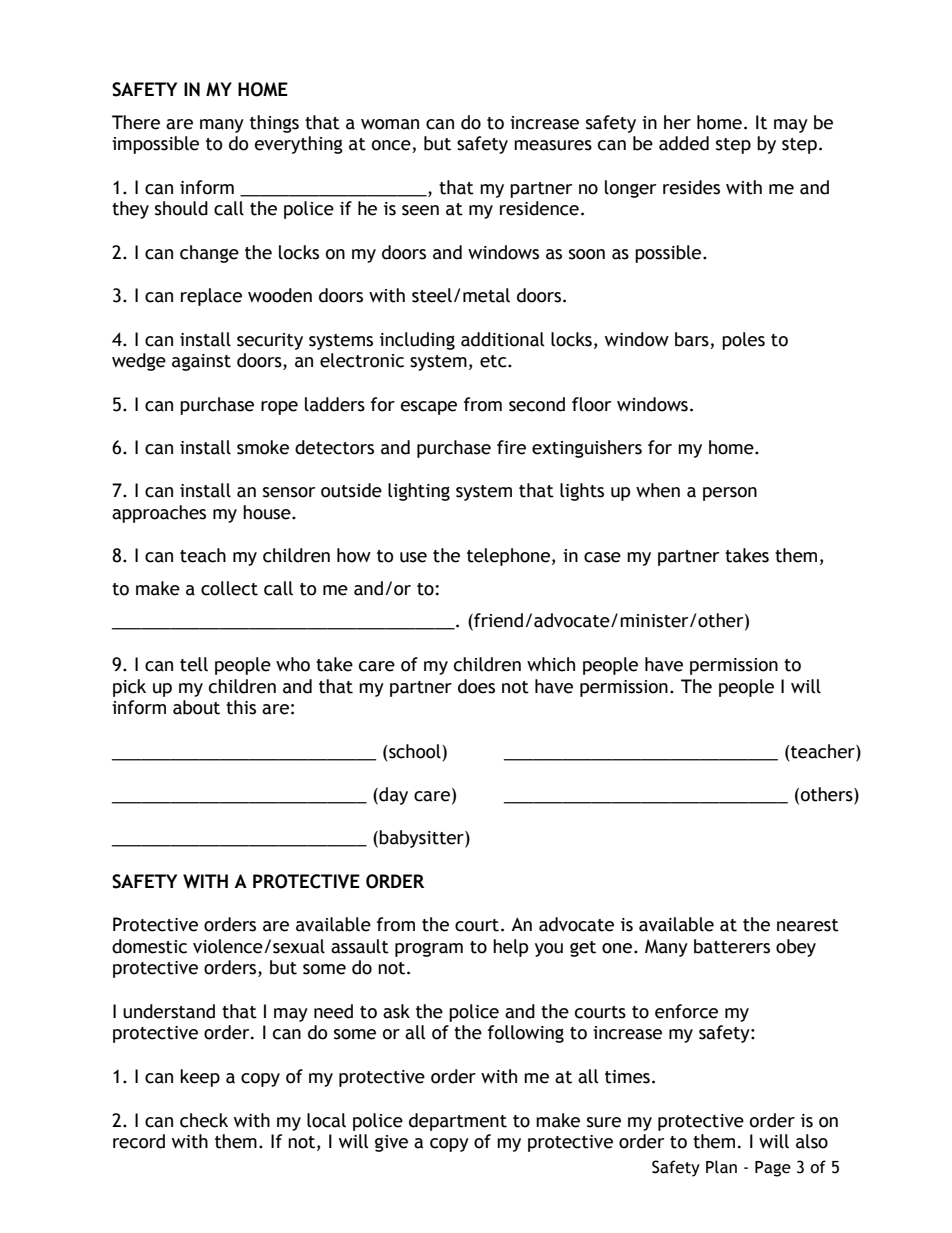 This screenshot has width=952, height=1233. What do you see at coordinates (458, 1122) in the screenshot?
I see `department` at bounding box center [458, 1122].
